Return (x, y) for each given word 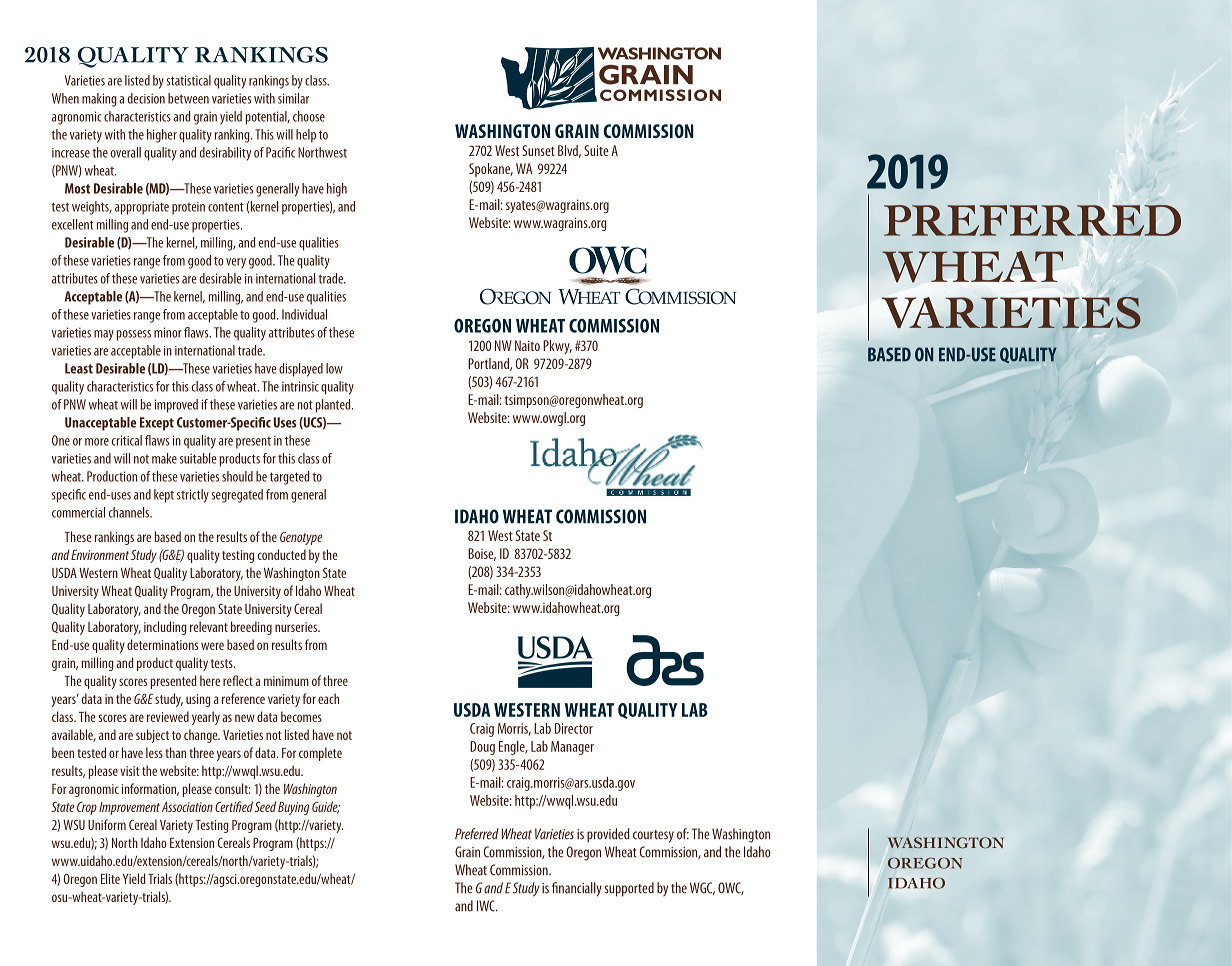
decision (146, 98)
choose (309, 116)
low (334, 368)
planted (334, 406)
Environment (100, 555)
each (328, 698)
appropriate (142, 208)
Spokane (491, 170)
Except (157, 424)
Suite (596, 150)
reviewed (168, 716)
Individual (304, 314)
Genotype (301, 538)
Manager (572, 748)
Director (574, 728)
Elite (110, 878)
